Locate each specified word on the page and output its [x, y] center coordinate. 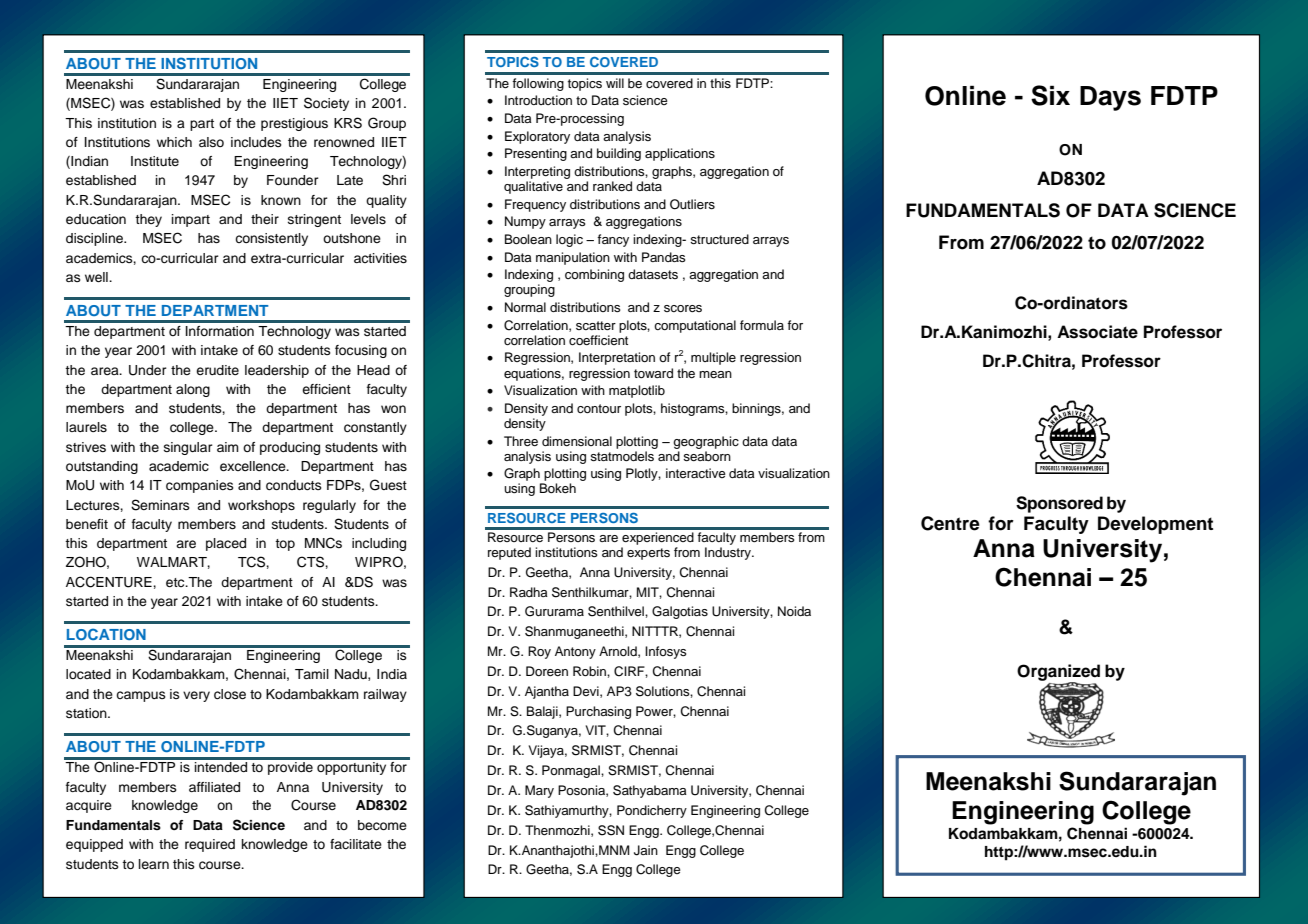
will [615, 83]
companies [200, 486]
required [210, 845]
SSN [611, 830]
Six [1050, 95]
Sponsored [1059, 504]
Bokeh [558, 488]
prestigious [294, 124]
